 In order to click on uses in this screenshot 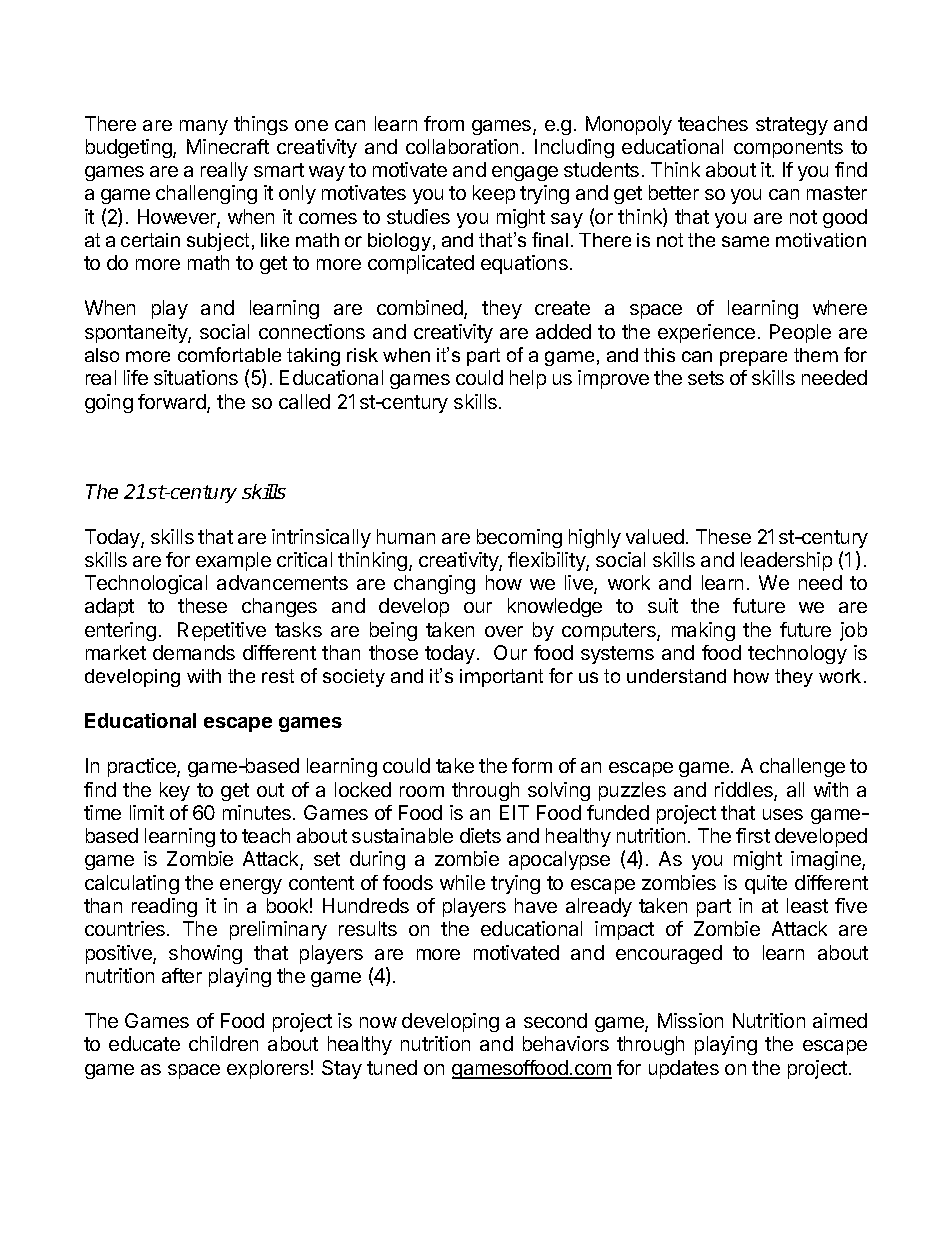, I will do `click(783, 814)`.
